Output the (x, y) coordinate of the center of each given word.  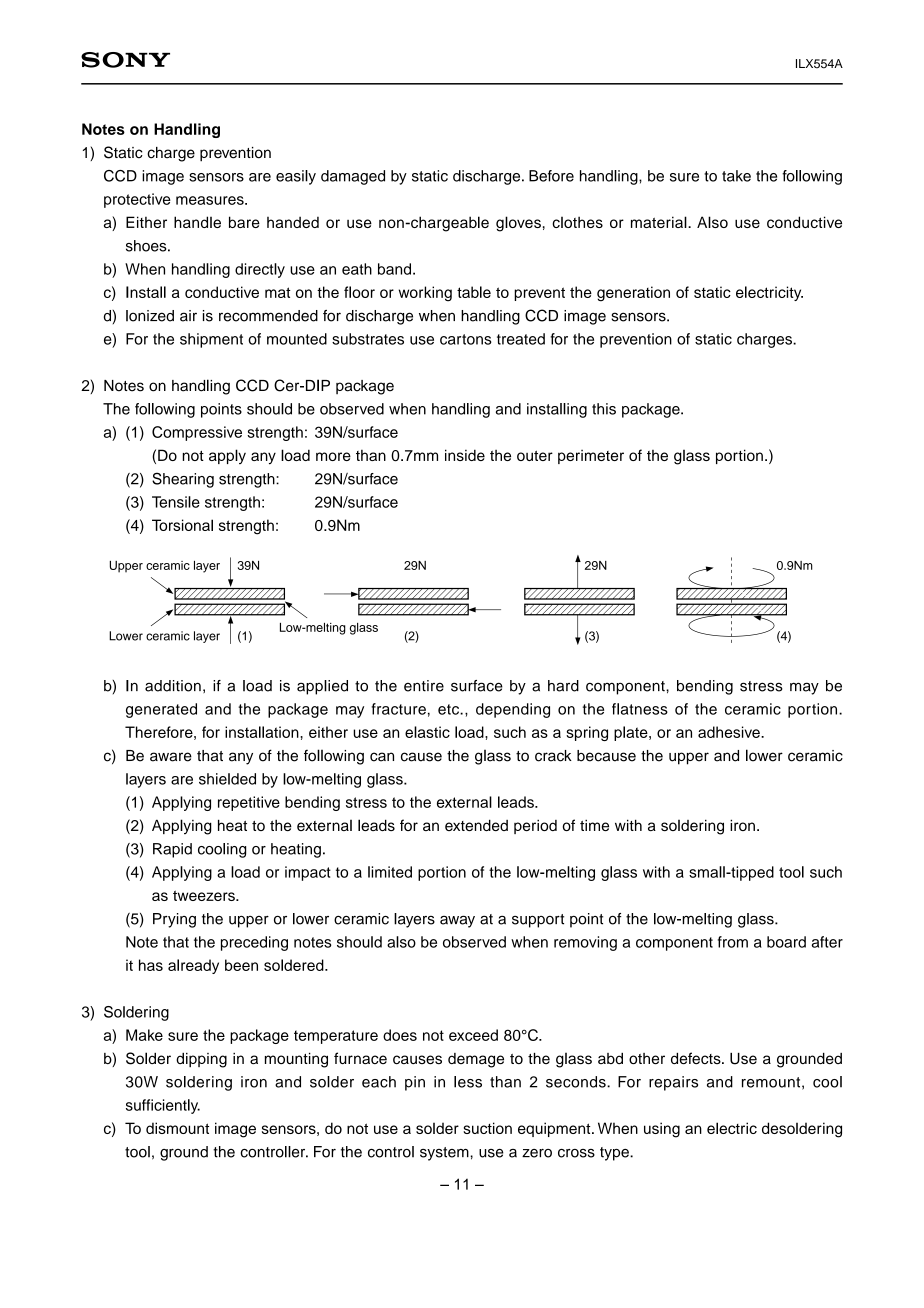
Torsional (182, 525)
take (736, 176)
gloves (518, 224)
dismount (177, 1128)
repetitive (249, 803)
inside (465, 455)
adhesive (730, 732)
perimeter (591, 457)
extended (476, 825)
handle (197, 222)
